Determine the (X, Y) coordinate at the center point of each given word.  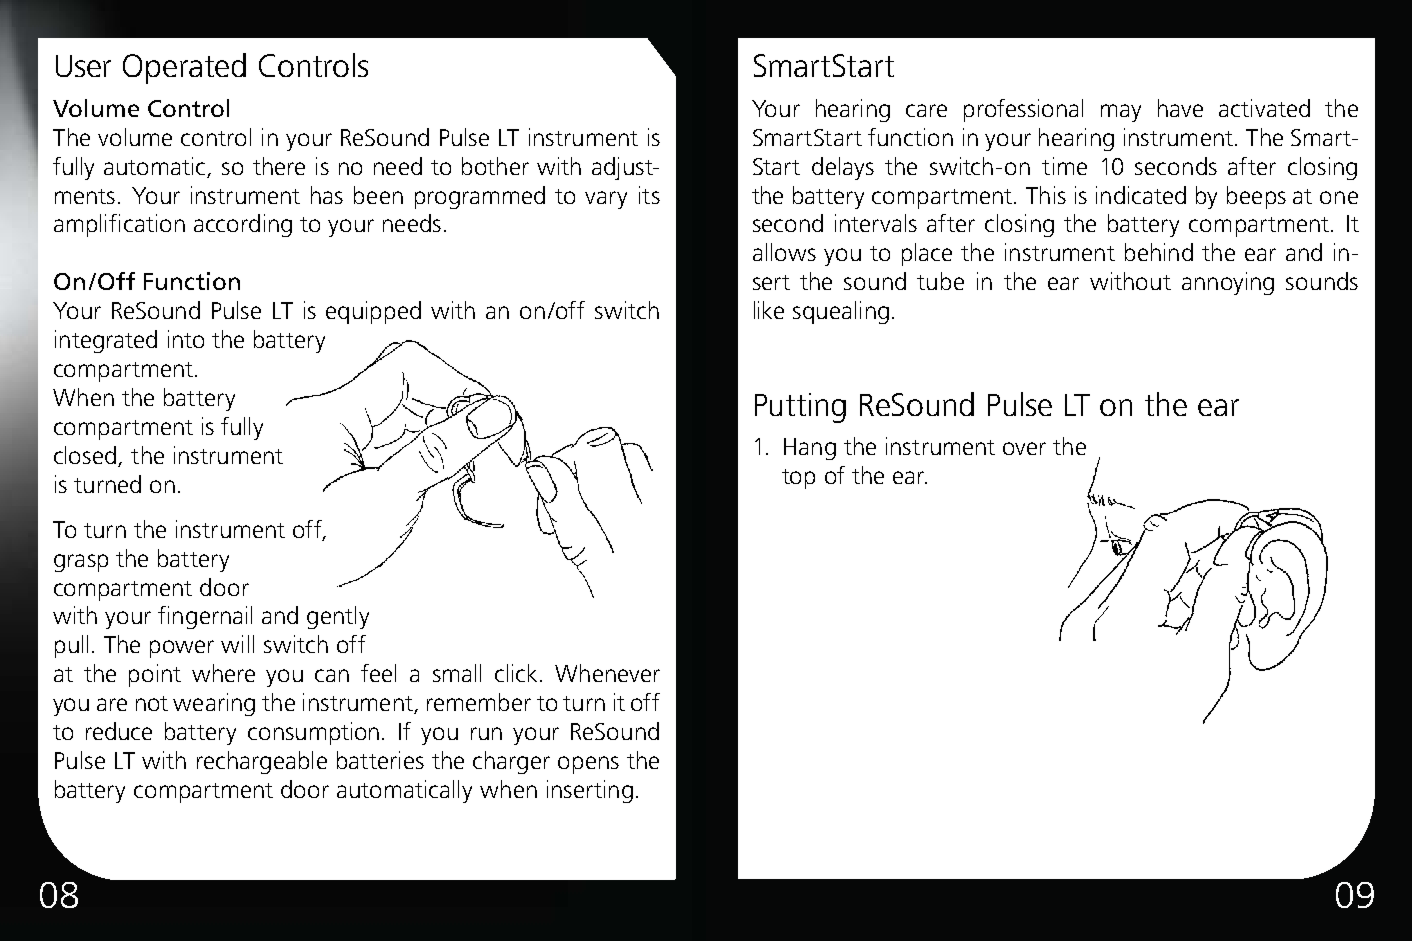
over (1024, 448)
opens (588, 765)
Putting (800, 408)
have (1180, 108)
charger (511, 762)
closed (86, 456)
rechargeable (262, 762)
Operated (184, 68)
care (926, 110)
